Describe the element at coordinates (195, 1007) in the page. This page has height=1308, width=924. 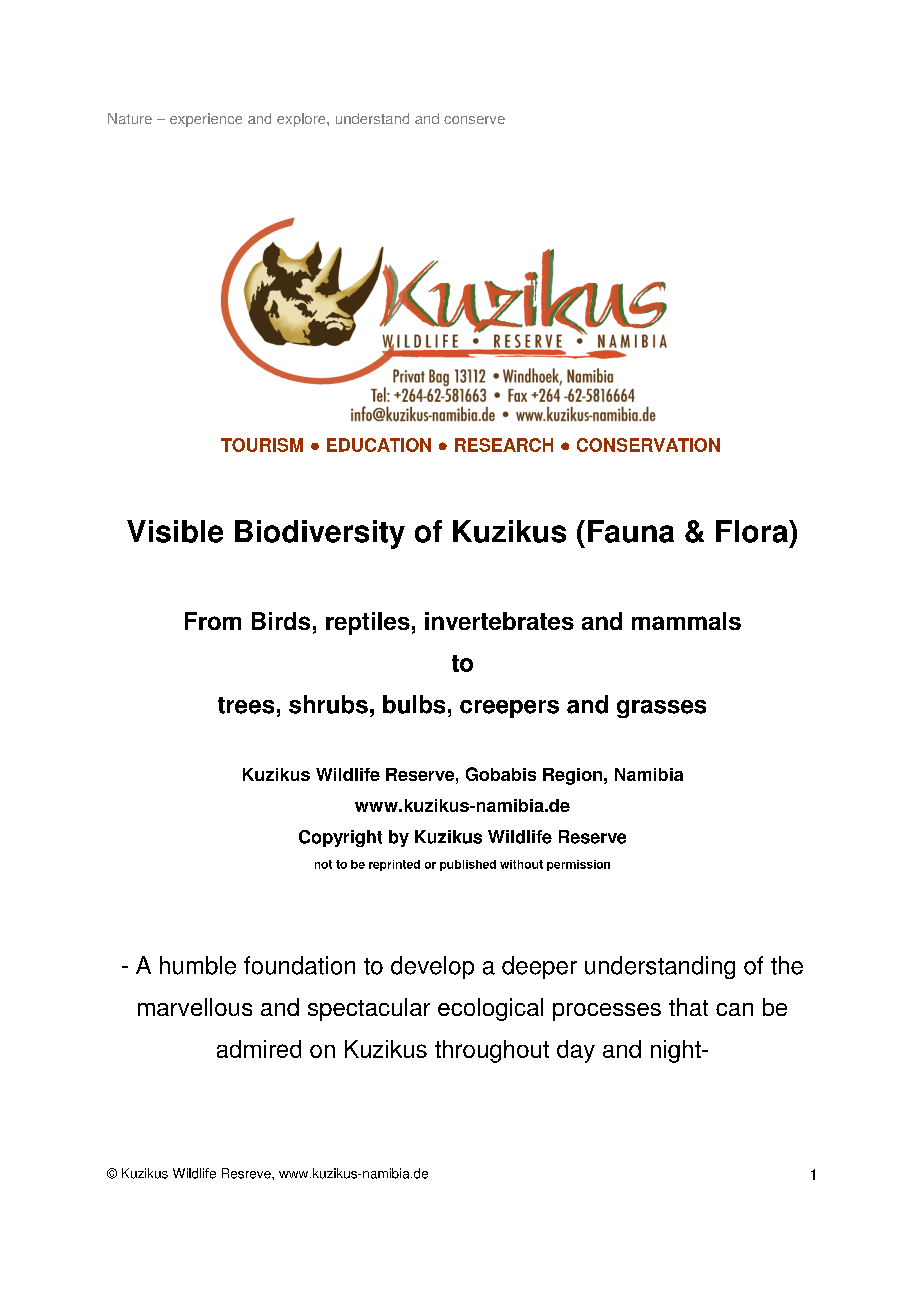
I see `marvellous` at that location.
